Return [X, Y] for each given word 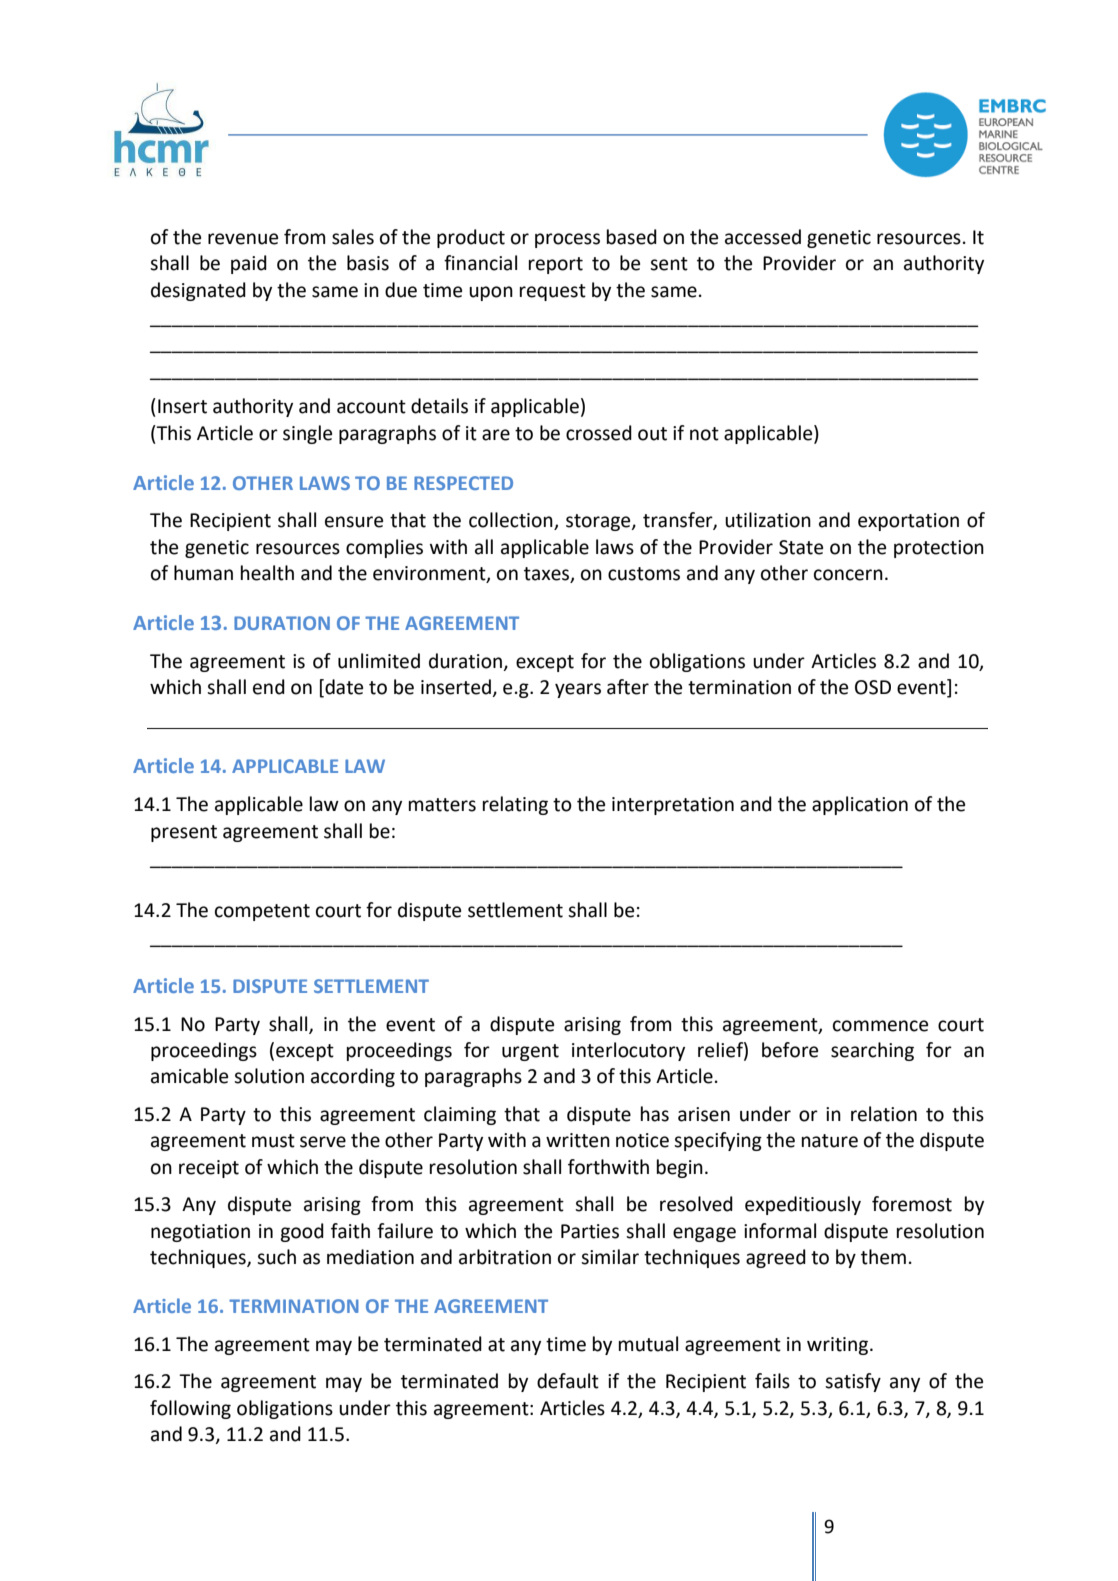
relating [515, 805]
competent [262, 912]
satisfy [853, 1382]
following [190, 1409]
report [556, 265]
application [860, 805]
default [568, 1381]
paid [249, 264]
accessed [763, 237]
